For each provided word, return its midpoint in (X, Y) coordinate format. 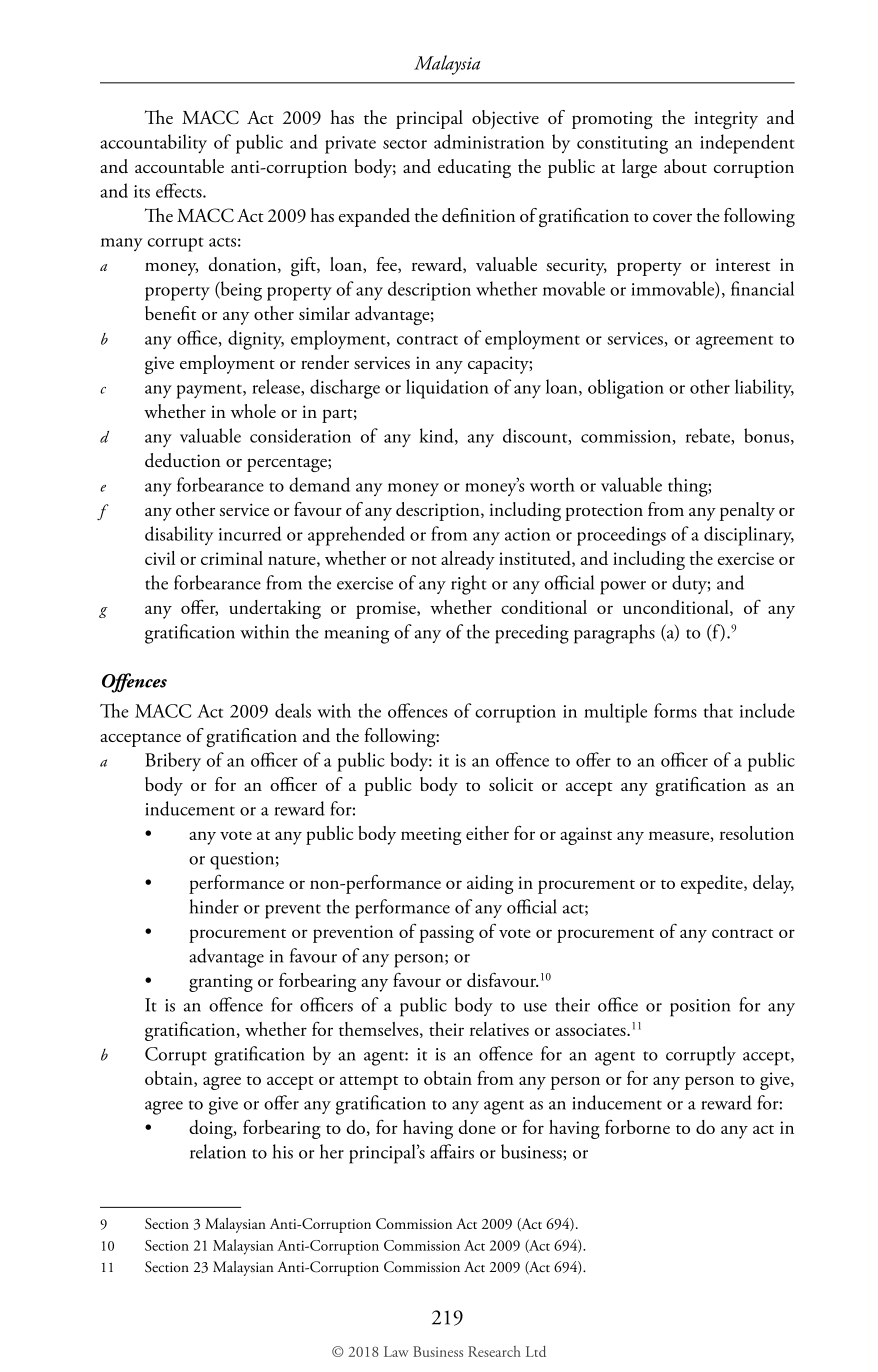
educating (474, 168)
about (685, 166)
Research (494, 1351)
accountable (179, 166)
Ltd (536, 1351)
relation (218, 1151)
